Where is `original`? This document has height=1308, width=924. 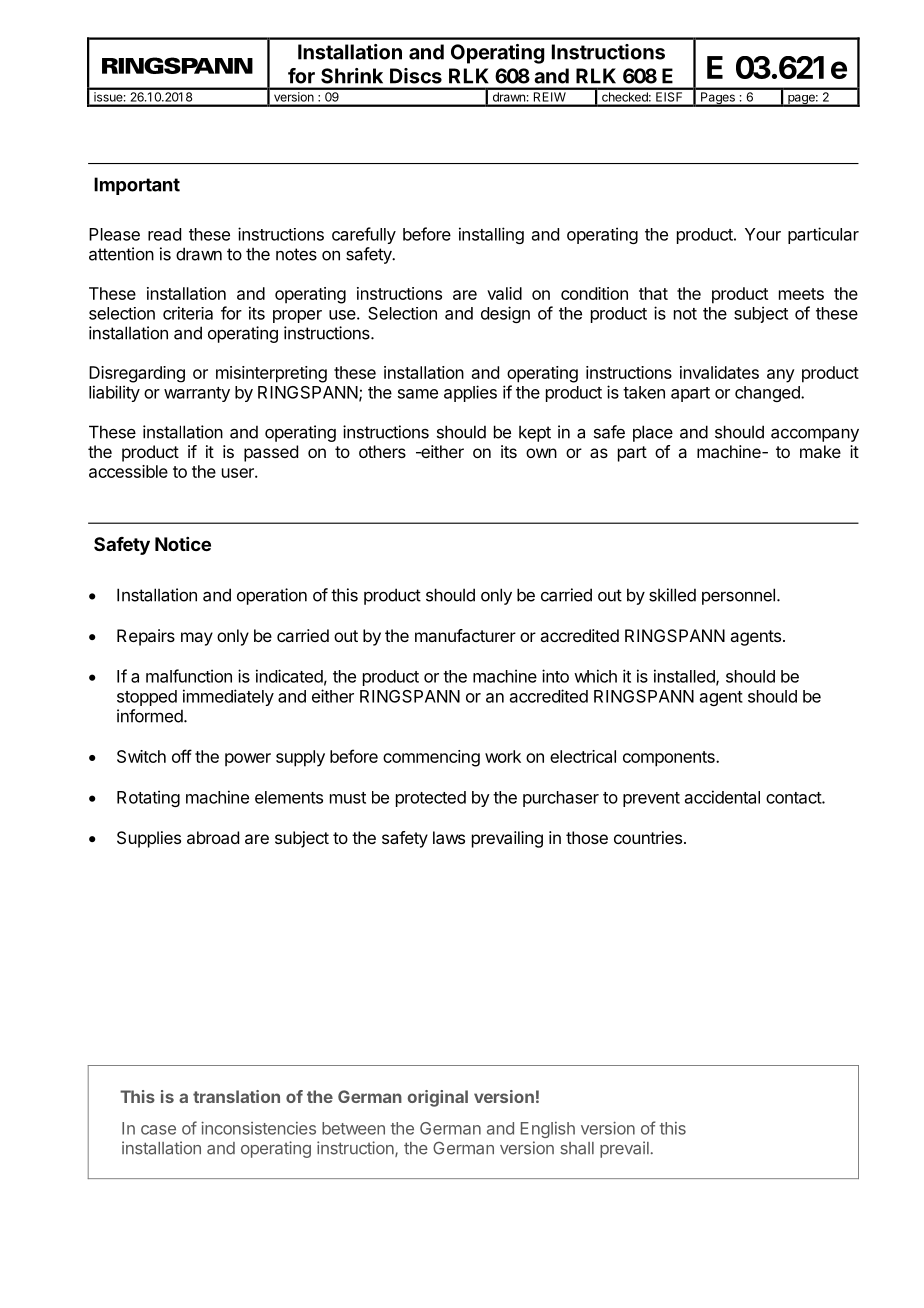
original is located at coordinates (438, 1098).
